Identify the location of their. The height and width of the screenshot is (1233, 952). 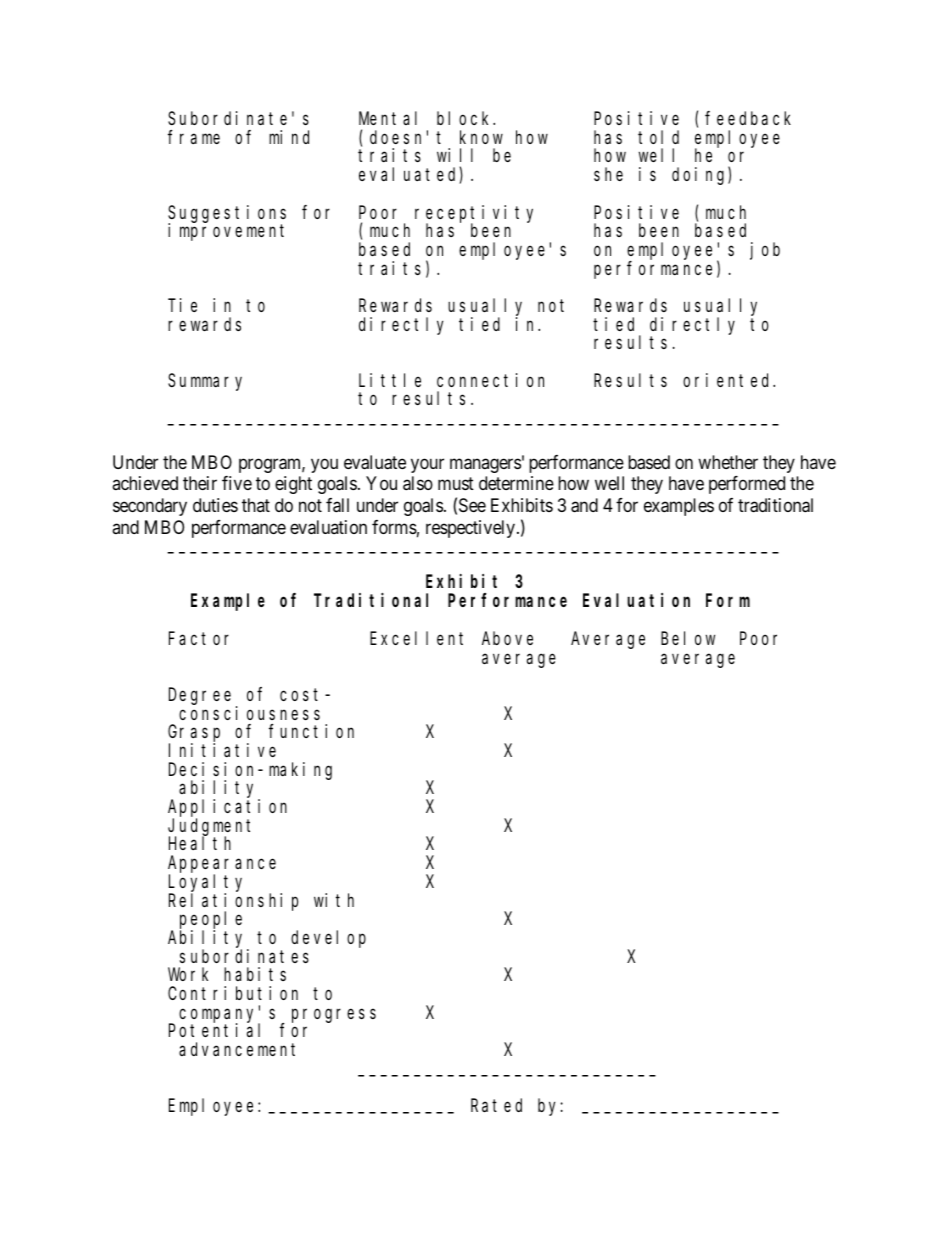
(200, 483).
